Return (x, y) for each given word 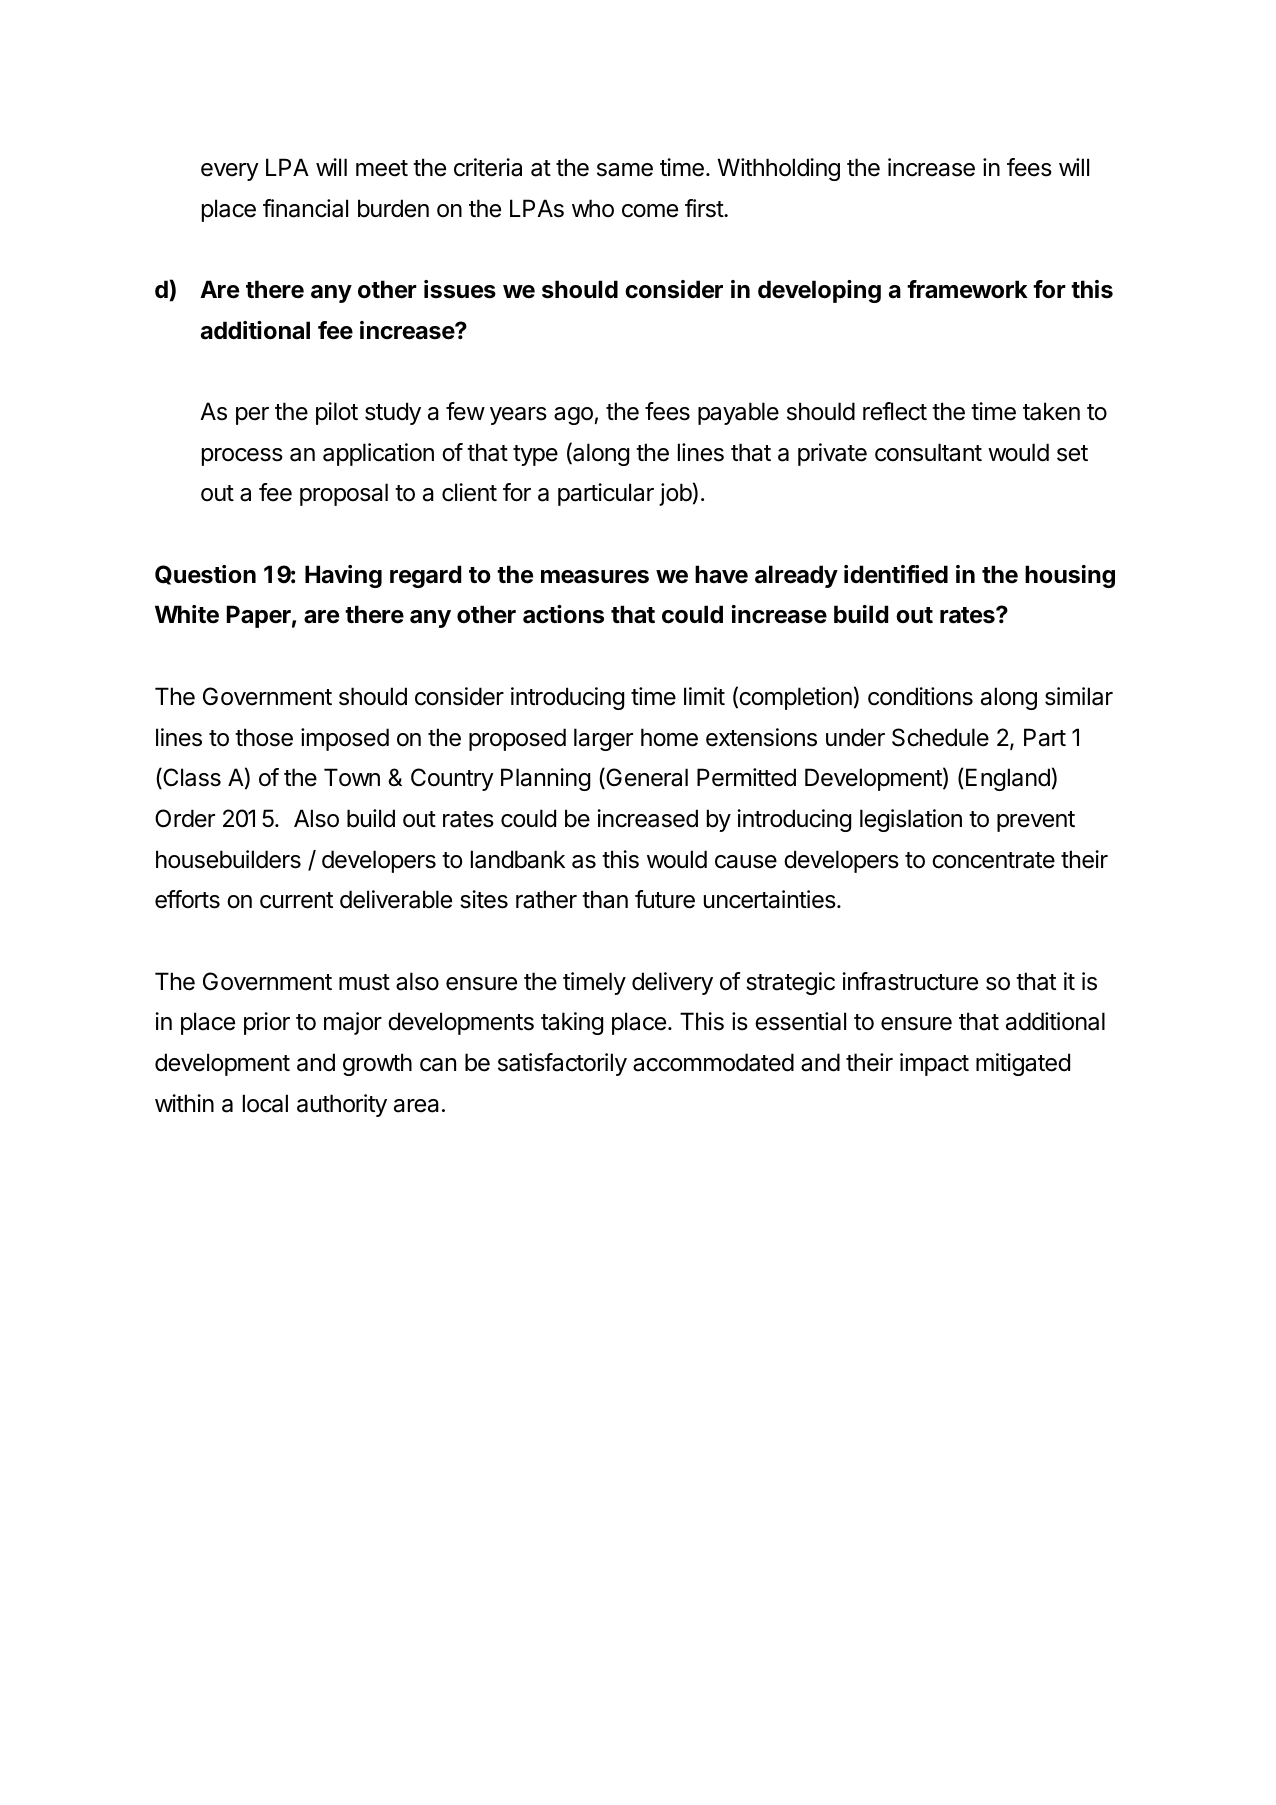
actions (563, 614)
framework (967, 289)
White (187, 614)
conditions (920, 696)
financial (305, 208)
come (650, 211)
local (265, 1103)
